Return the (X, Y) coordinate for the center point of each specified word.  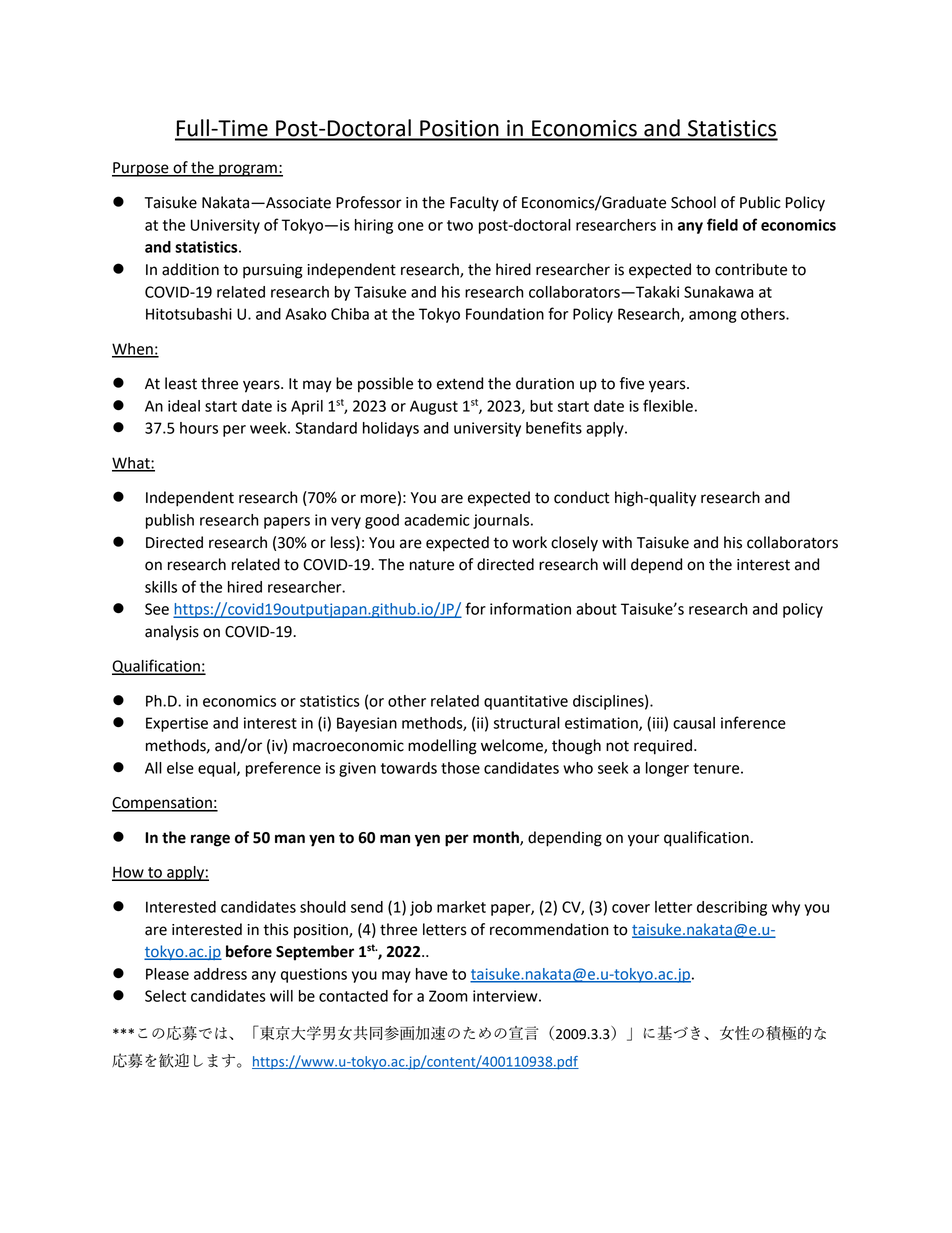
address (220, 974)
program (248, 170)
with (617, 542)
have (432, 974)
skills (161, 587)
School (693, 202)
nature (432, 565)
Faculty (474, 204)
